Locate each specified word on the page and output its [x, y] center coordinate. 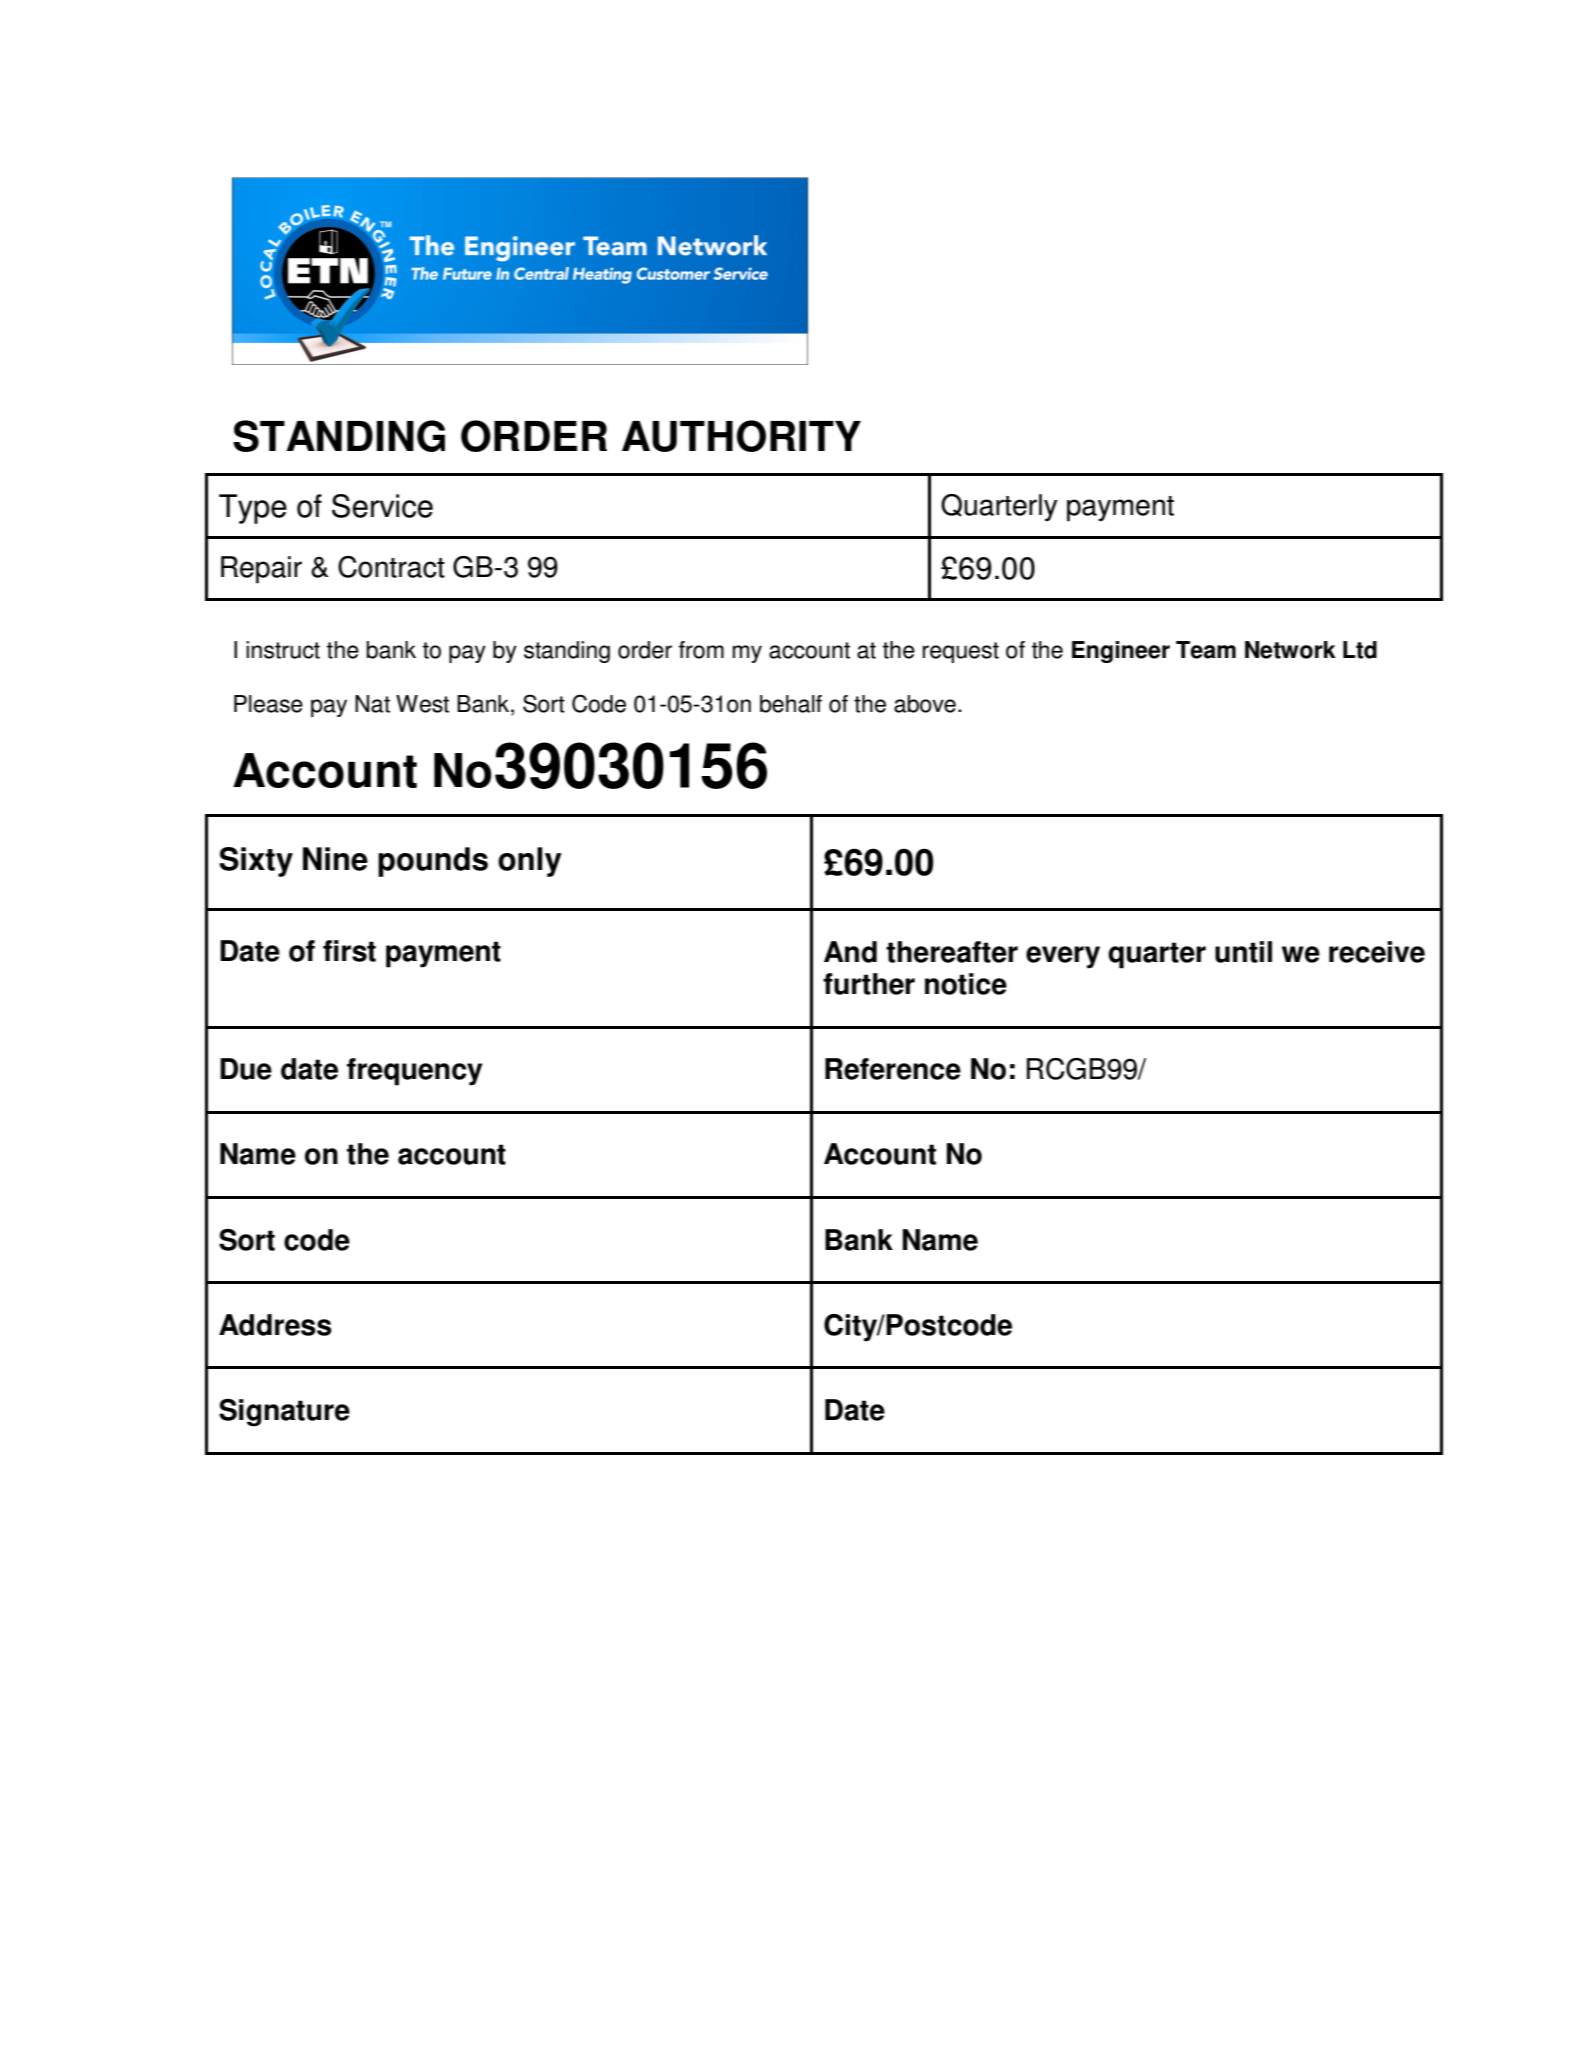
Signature [284, 1413]
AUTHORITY [741, 436]
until [1243, 952]
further [869, 984]
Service [382, 506]
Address [275, 1325]
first [349, 951]
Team [1206, 650]
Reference [893, 1069]
